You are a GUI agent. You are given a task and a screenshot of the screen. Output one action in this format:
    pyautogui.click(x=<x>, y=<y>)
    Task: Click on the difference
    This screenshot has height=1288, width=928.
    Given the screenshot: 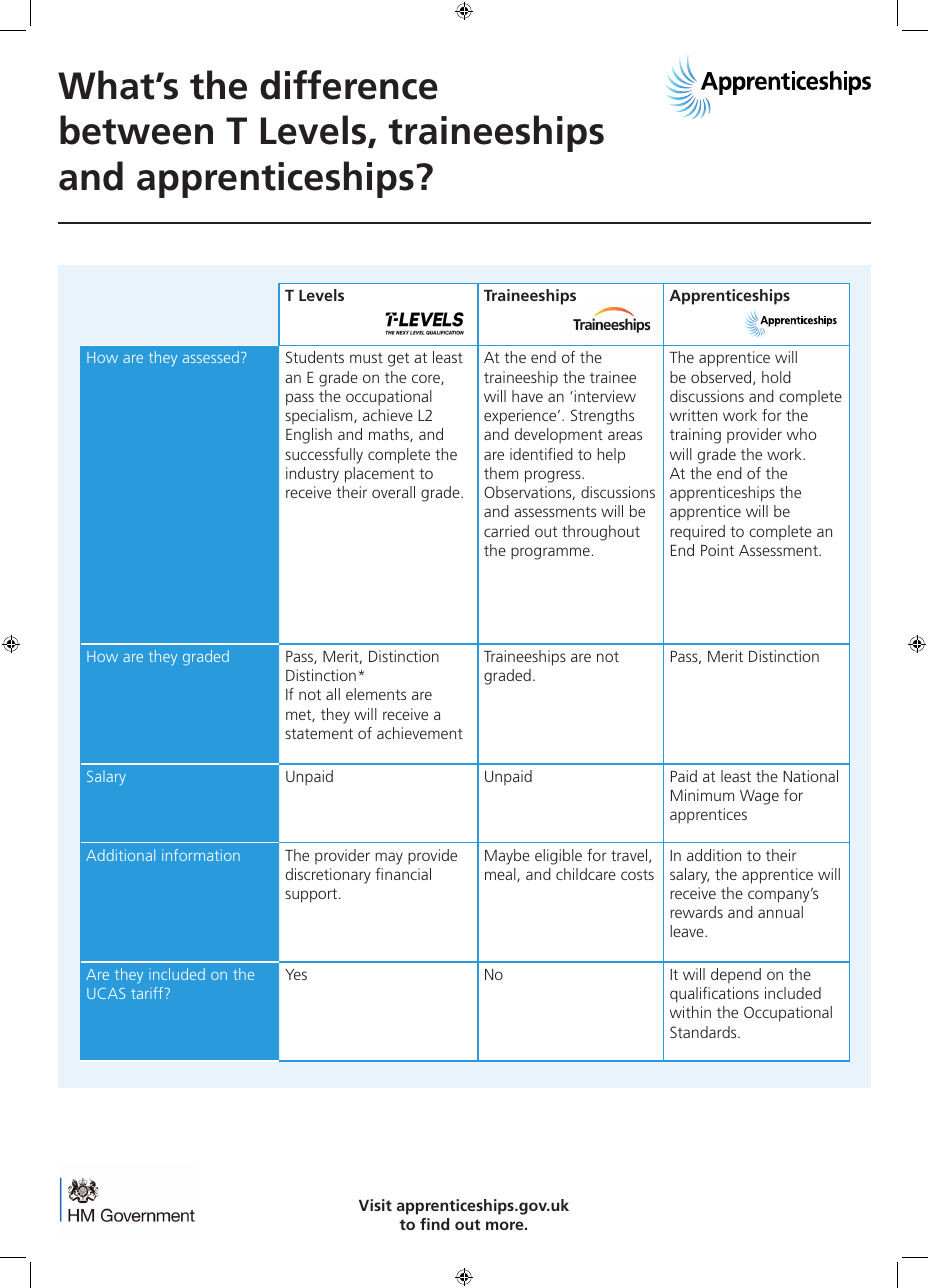 What is the action you would take?
    pyautogui.click(x=349, y=85)
